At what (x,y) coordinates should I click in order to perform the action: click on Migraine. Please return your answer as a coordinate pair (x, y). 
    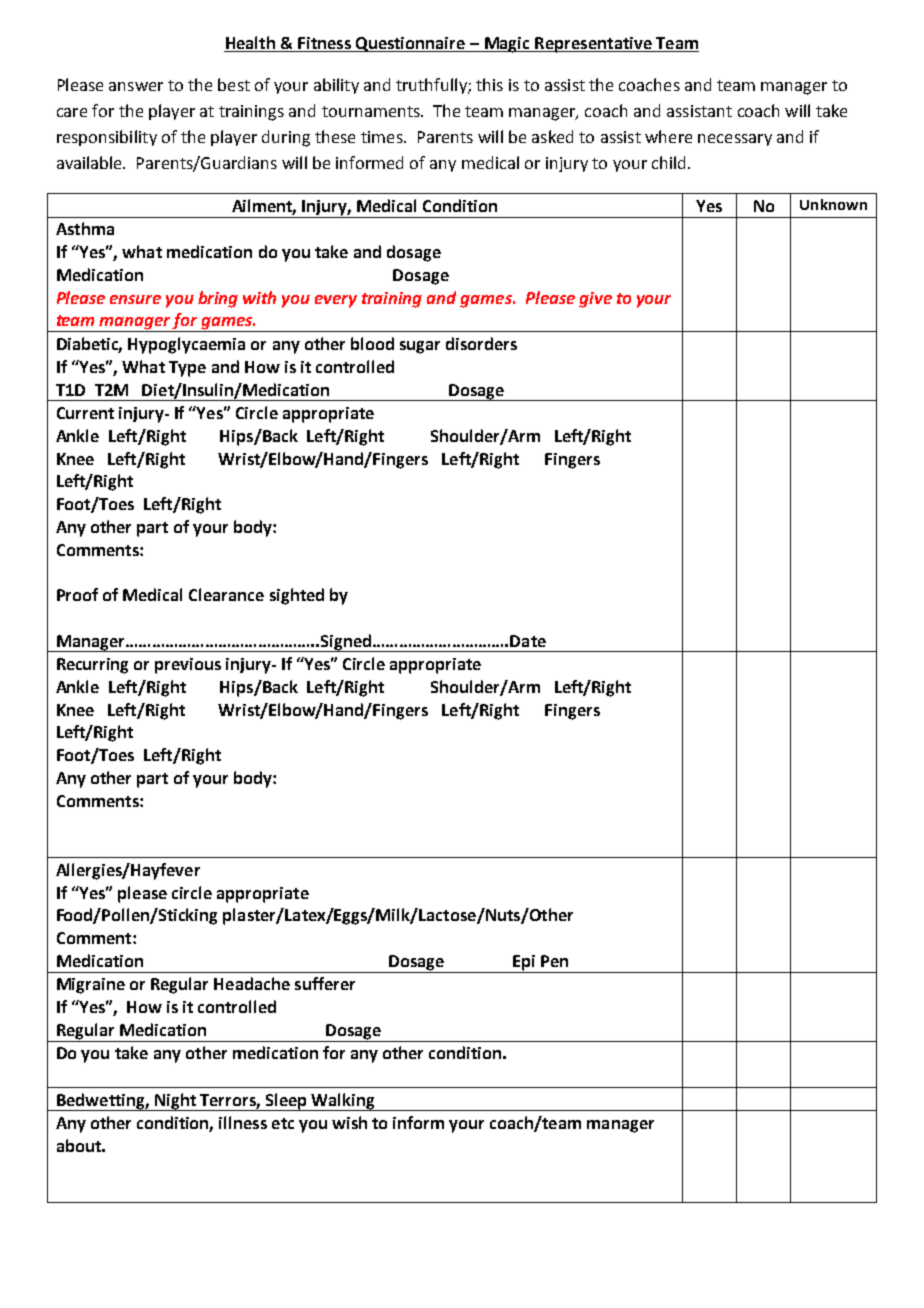
    Looking at the image, I should click on (91, 986).
